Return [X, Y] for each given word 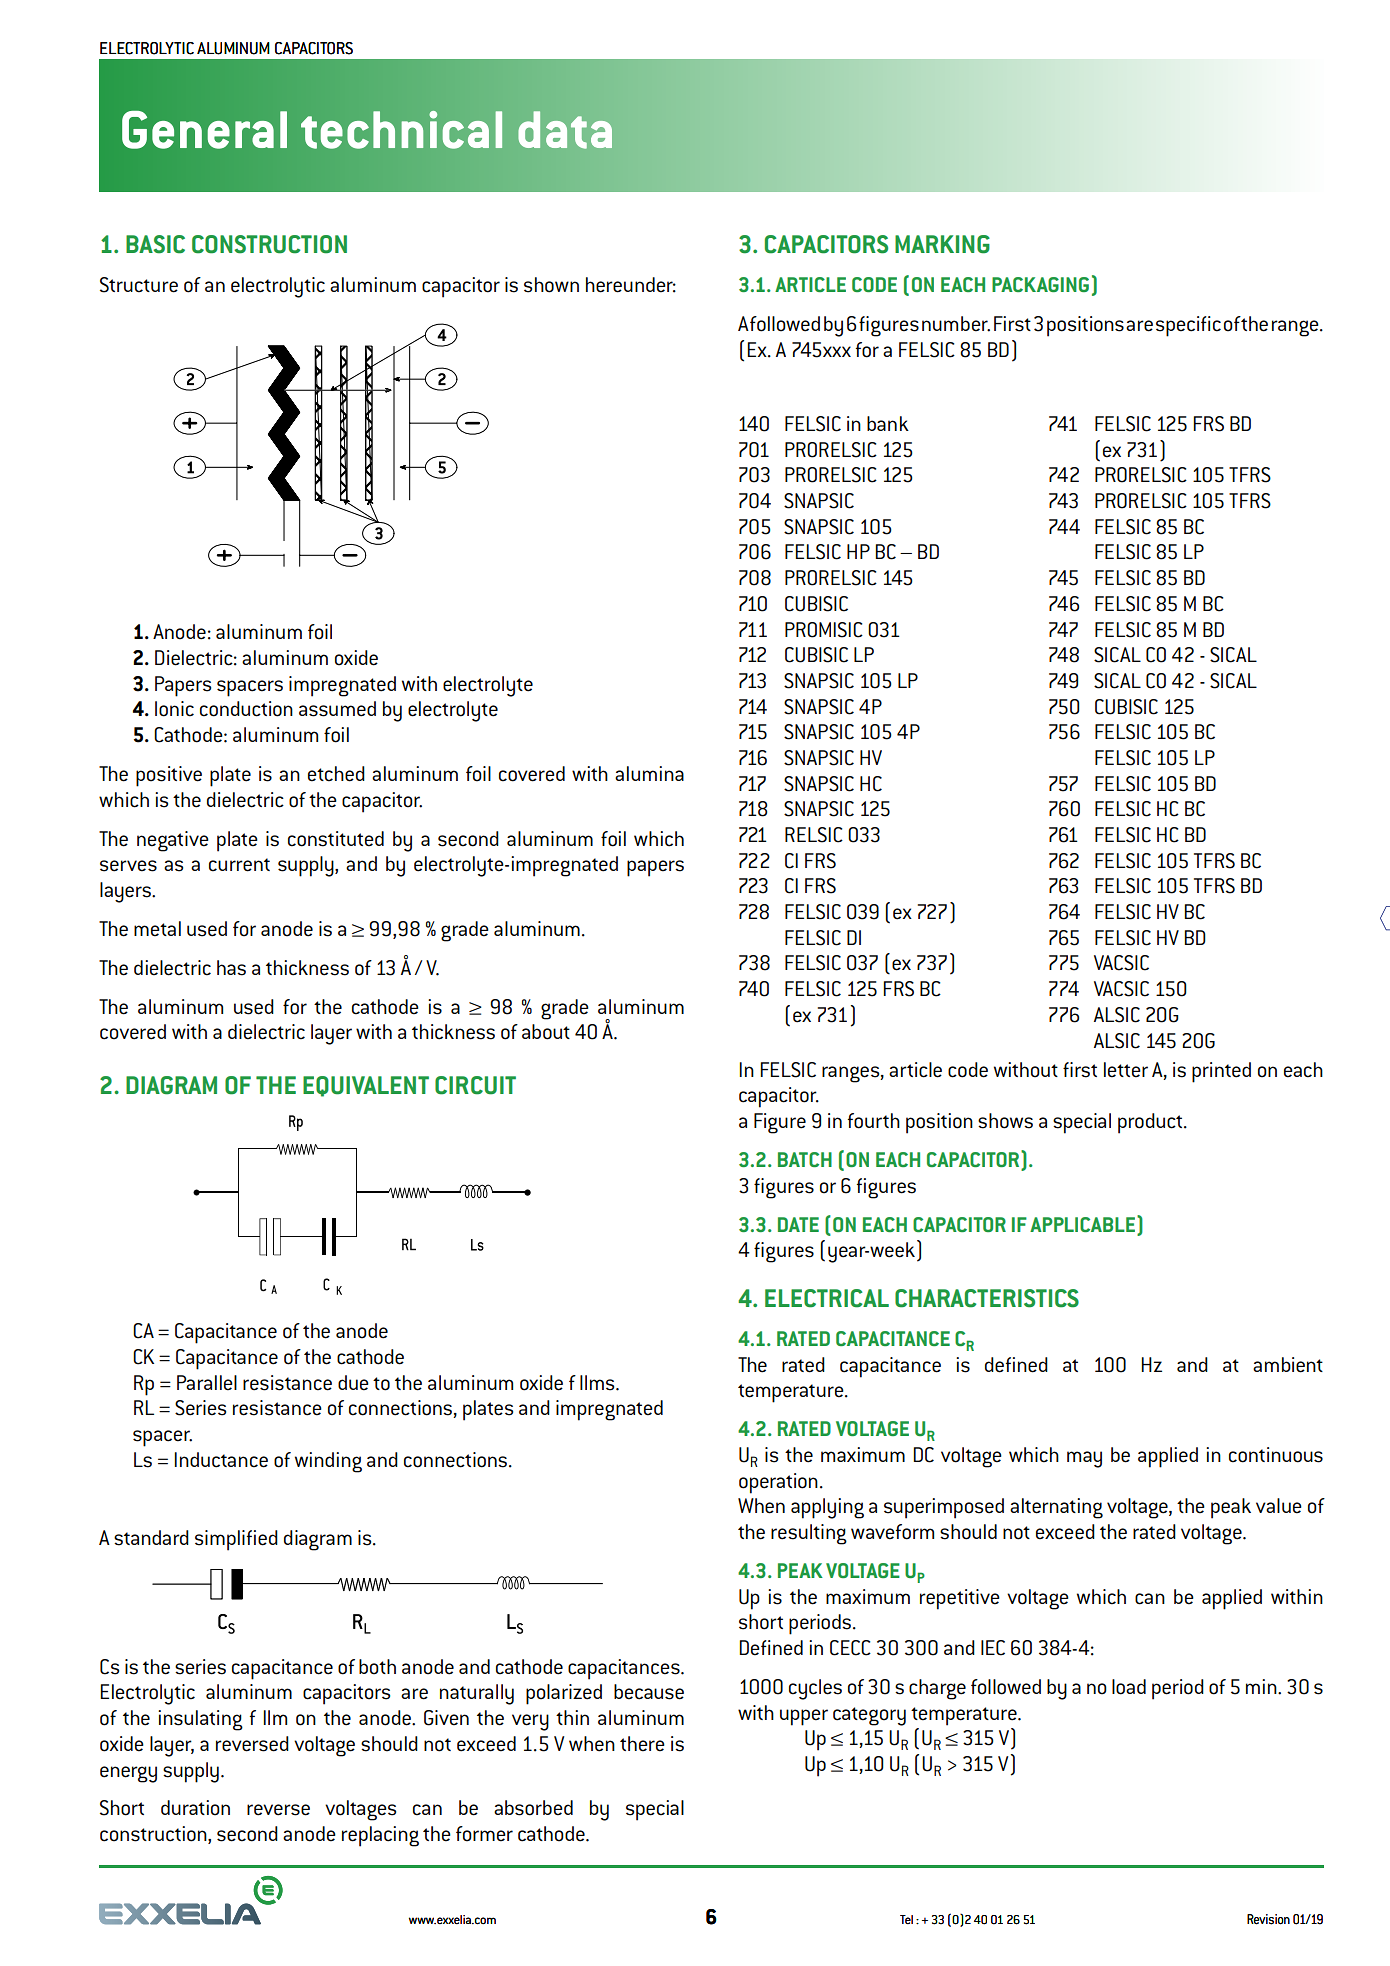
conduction [246, 709]
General [204, 130]
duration [195, 1808]
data [565, 130]
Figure [780, 1123]
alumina [649, 773]
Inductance [221, 1460]
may [1084, 1459]
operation [778, 1483]
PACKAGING [1040, 284]
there [642, 1744]
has [231, 968]
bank [888, 423]
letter [1126, 1070]
